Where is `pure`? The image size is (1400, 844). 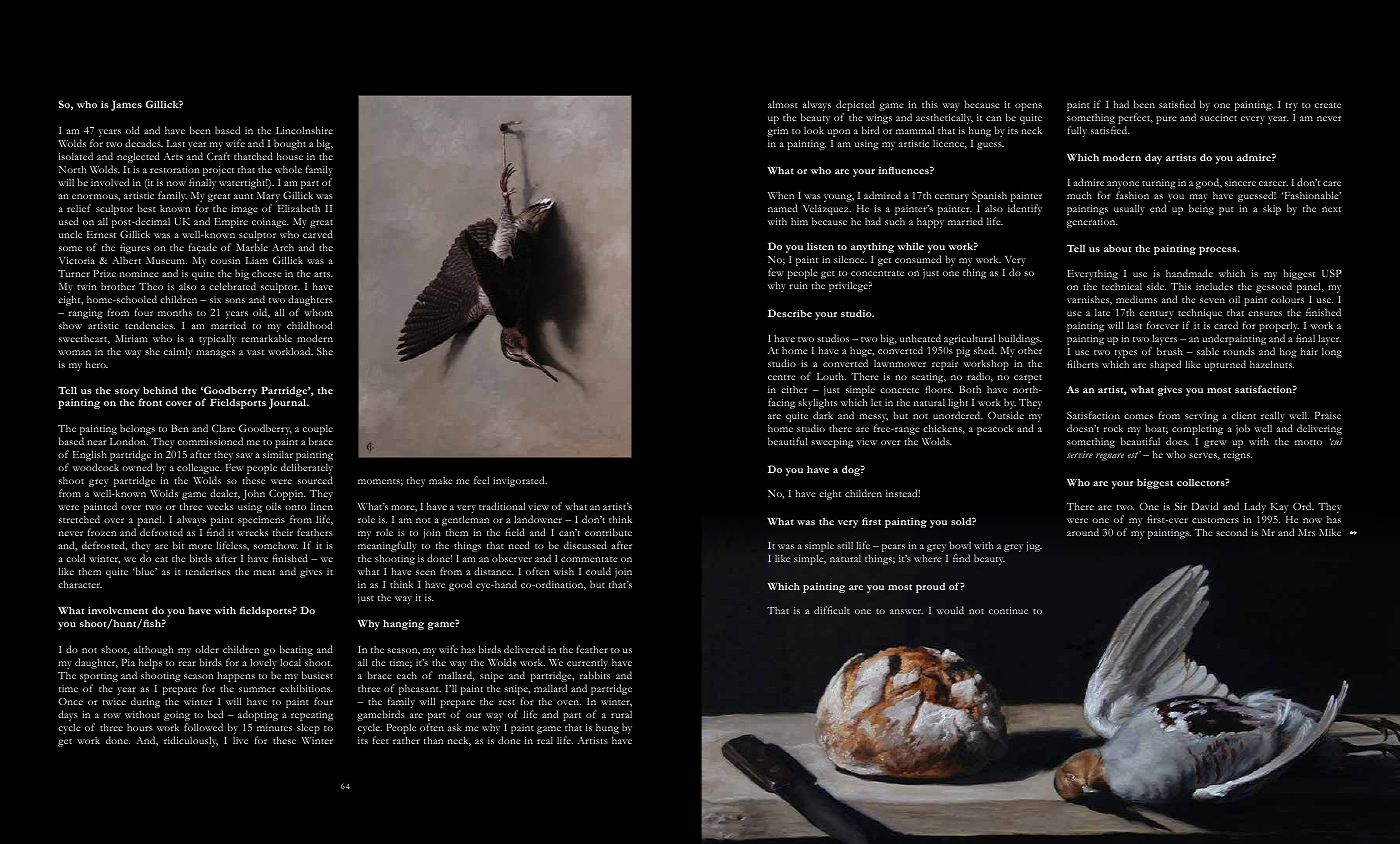 pure is located at coordinates (1166, 120).
